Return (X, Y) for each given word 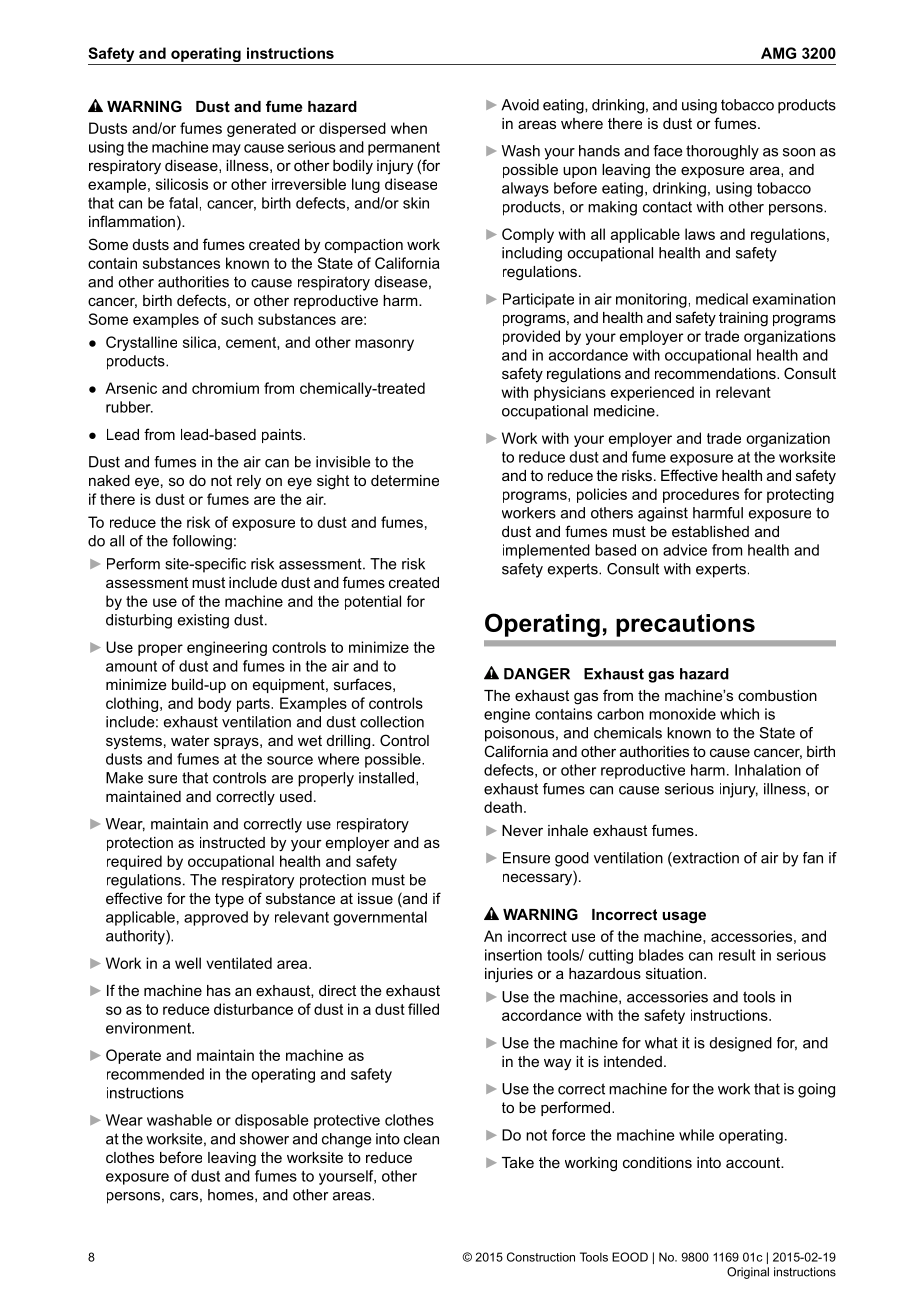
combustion (777, 695)
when (409, 128)
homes (232, 1195)
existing (203, 621)
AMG (778, 53)
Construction (541, 1257)
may (226, 150)
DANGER (537, 674)
